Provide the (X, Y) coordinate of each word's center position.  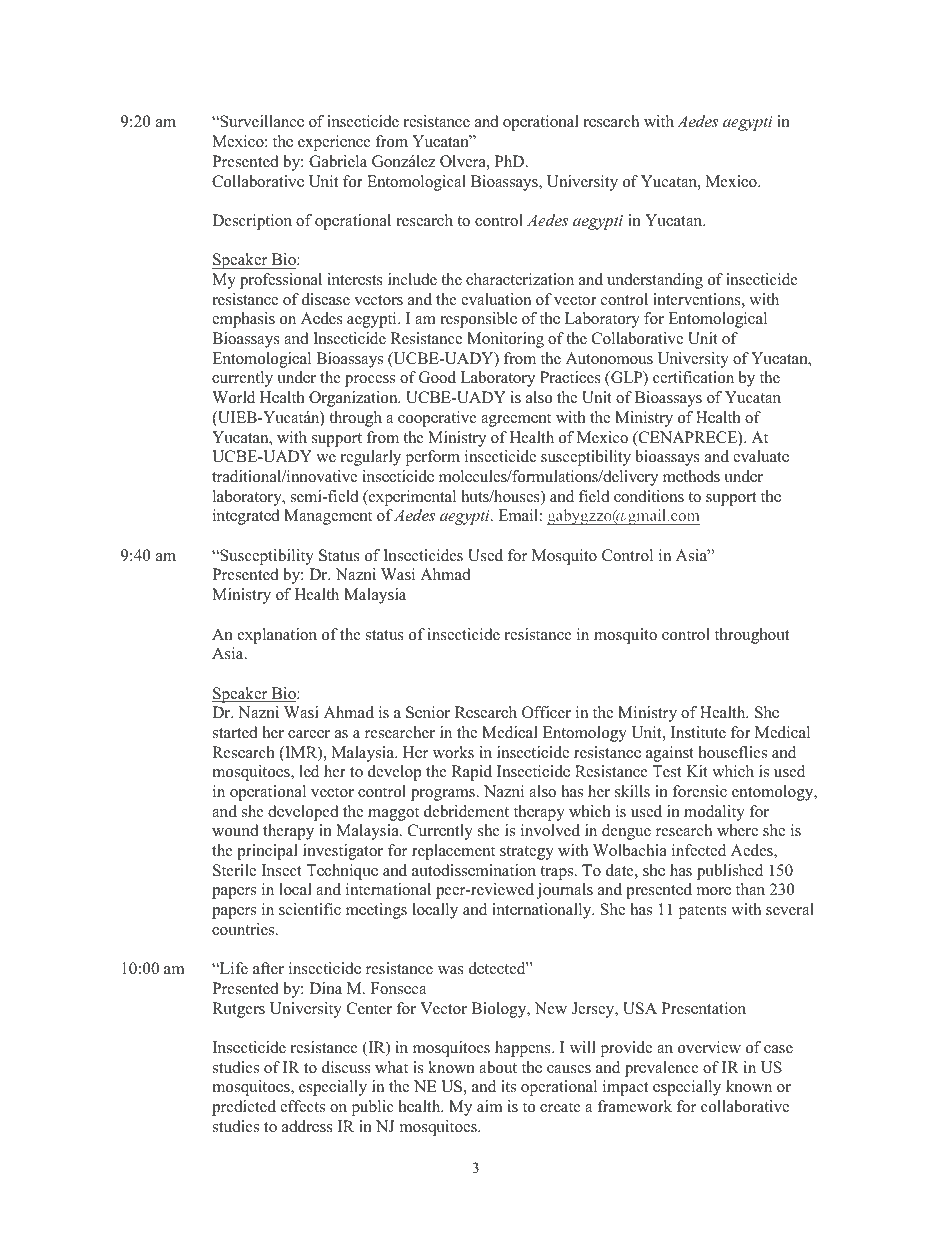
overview (709, 1047)
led (309, 771)
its (508, 1086)
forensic (699, 791)
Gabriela (338, 161)
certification (693, 377)
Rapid (472, 773)
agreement (516, 420)
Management (328, 517)
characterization (520, 279)
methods (691, 476)
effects (302, 1106)
